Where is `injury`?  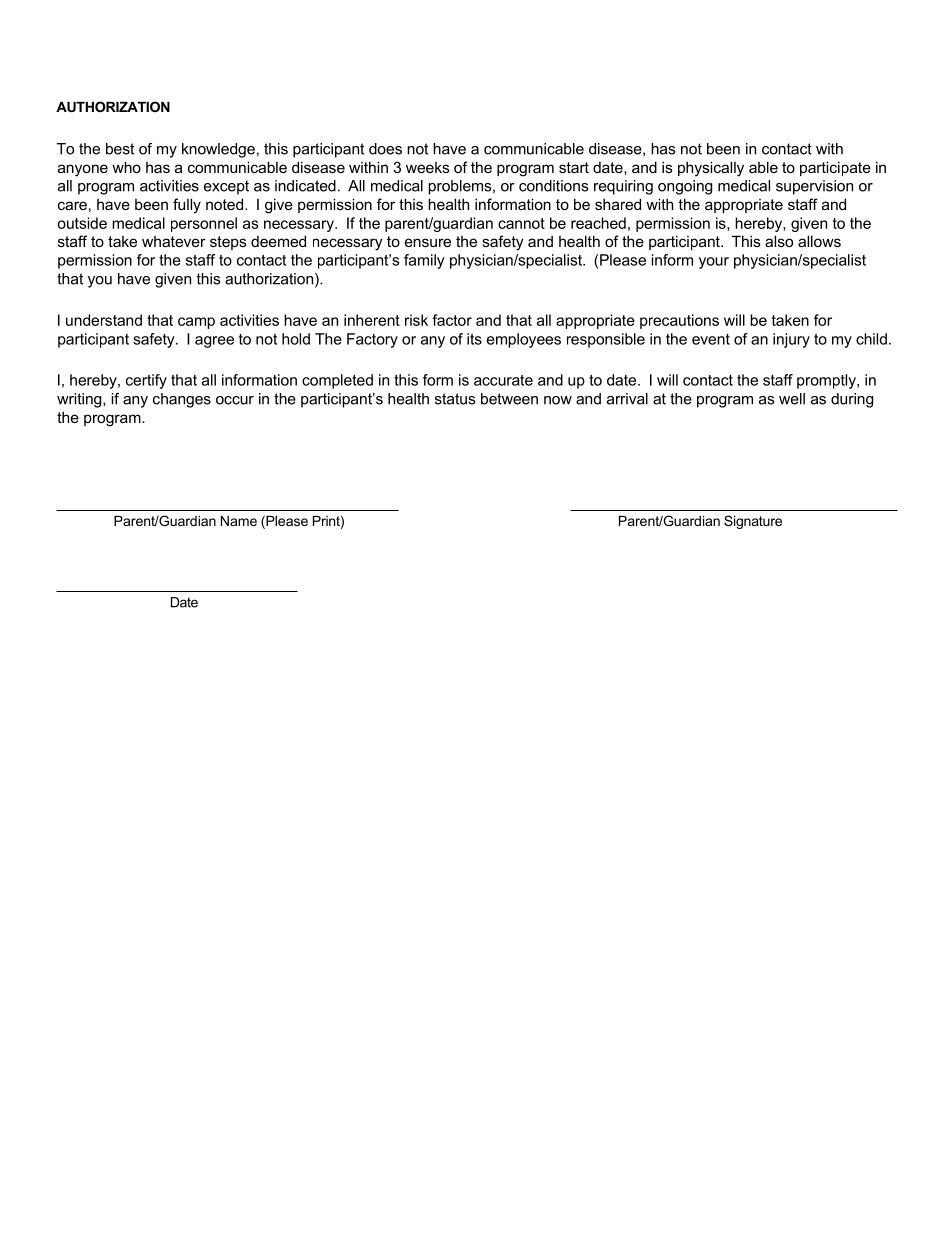
injury is located at coordinates (791, 340).
